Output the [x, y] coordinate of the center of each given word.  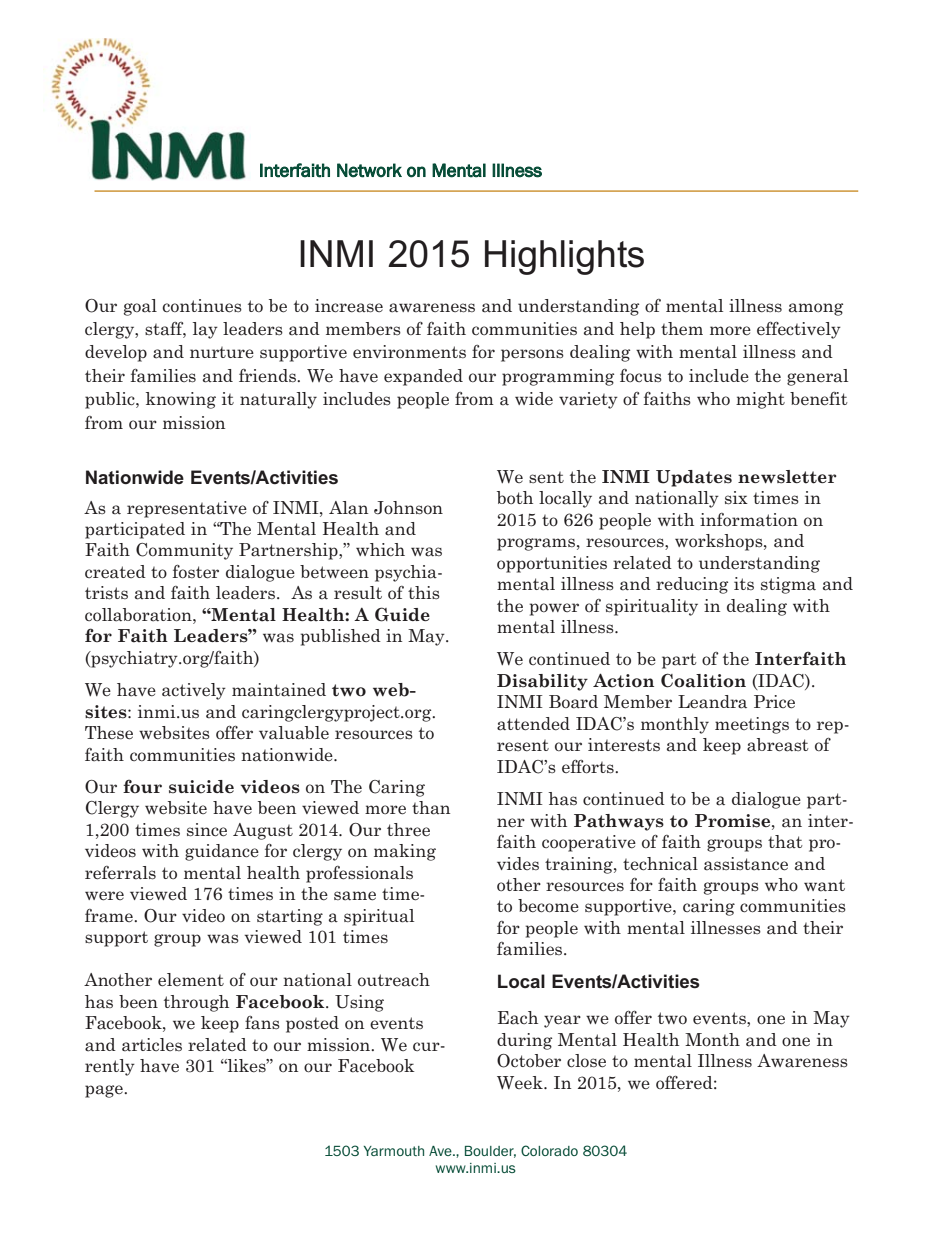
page [105, 1091]
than [431, 808]
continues [202, 306]
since [207, 830]
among [816, 309]
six [736, 498]
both [515, 497]
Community [184, 551]
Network [369, 170]
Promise [734, 821]
